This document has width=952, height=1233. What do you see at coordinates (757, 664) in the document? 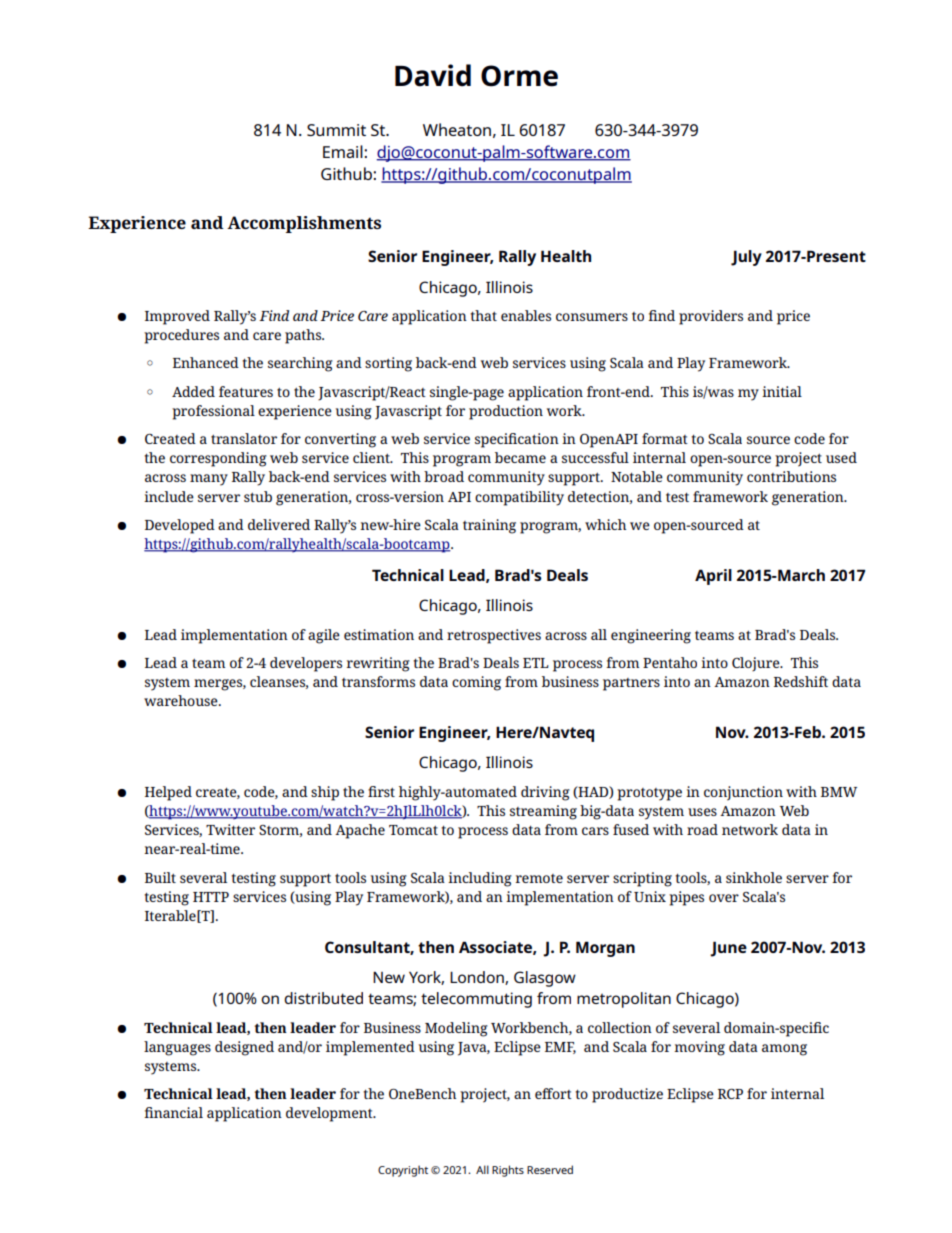
I see `Clojure` at bounding box center [757, 664].
